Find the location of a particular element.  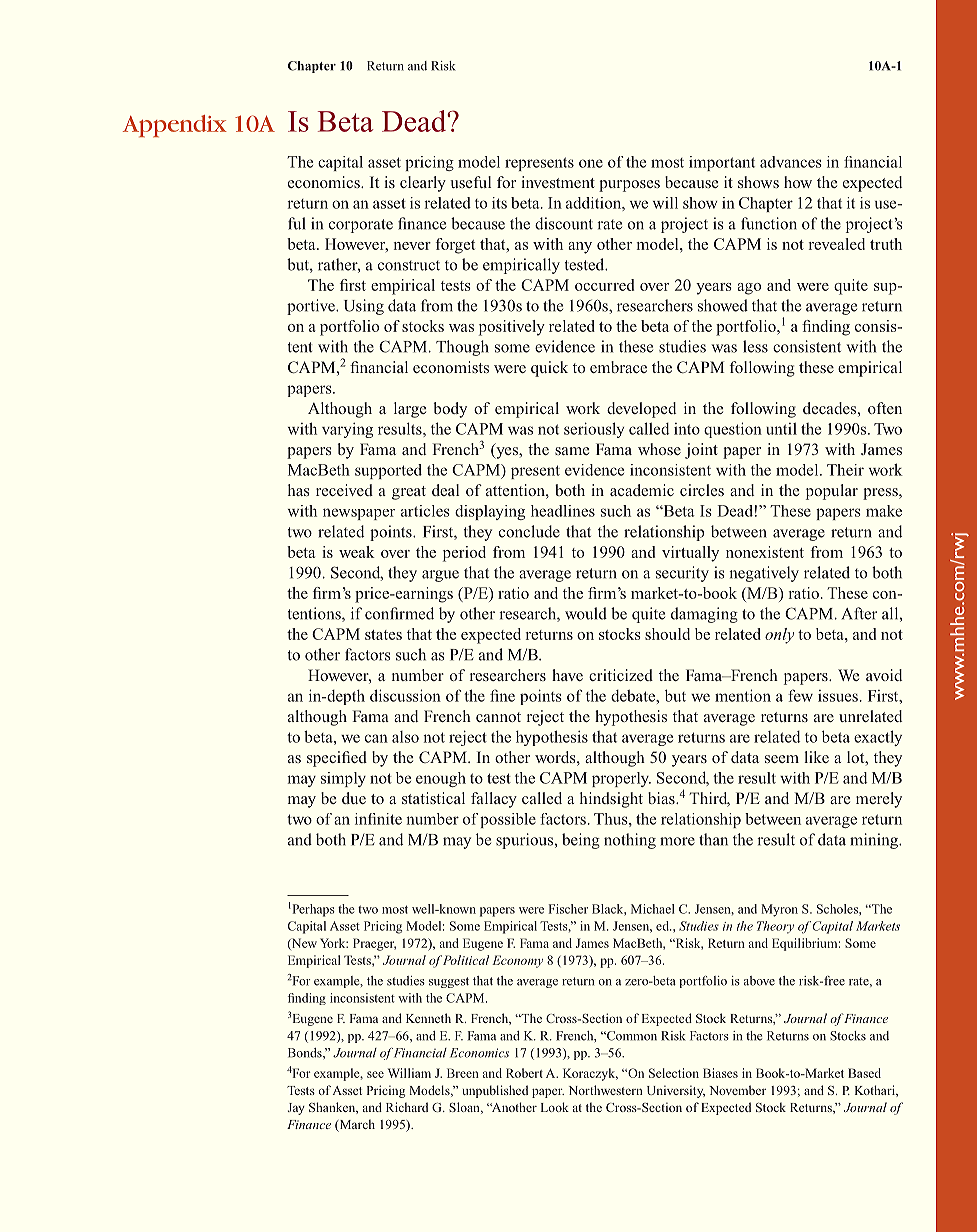

clearly is located at coordinates (423, 184).
